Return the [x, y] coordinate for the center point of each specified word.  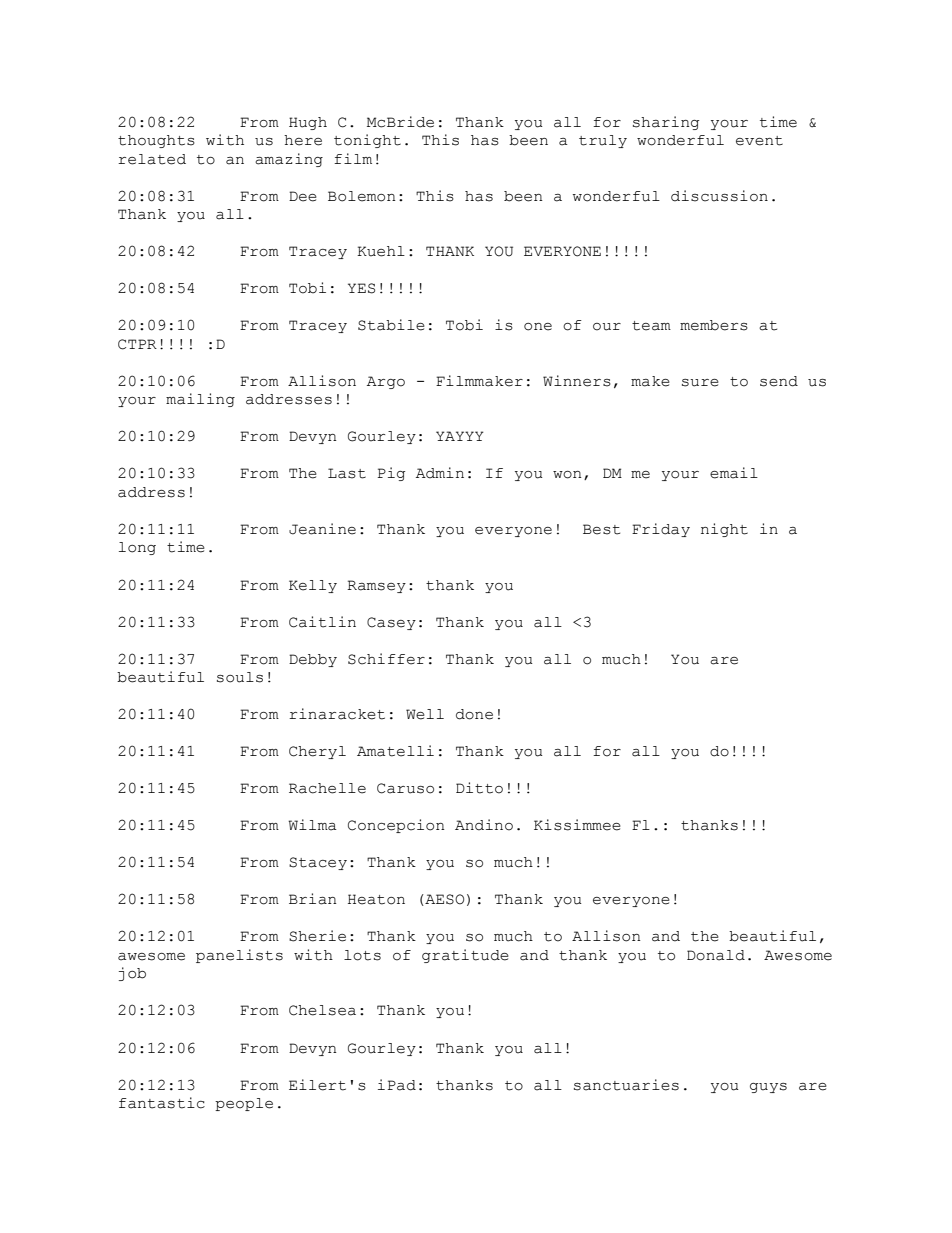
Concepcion [396, 826]
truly [603, 141]
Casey [391, 623]
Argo [386, 382]
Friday [661, 530]
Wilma [312, 825]
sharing [666, 123]
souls [240, 677]
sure [700, 383]
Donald [716, 955]
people [244, 1104]
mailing [200, 400]
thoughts [156, 141]
